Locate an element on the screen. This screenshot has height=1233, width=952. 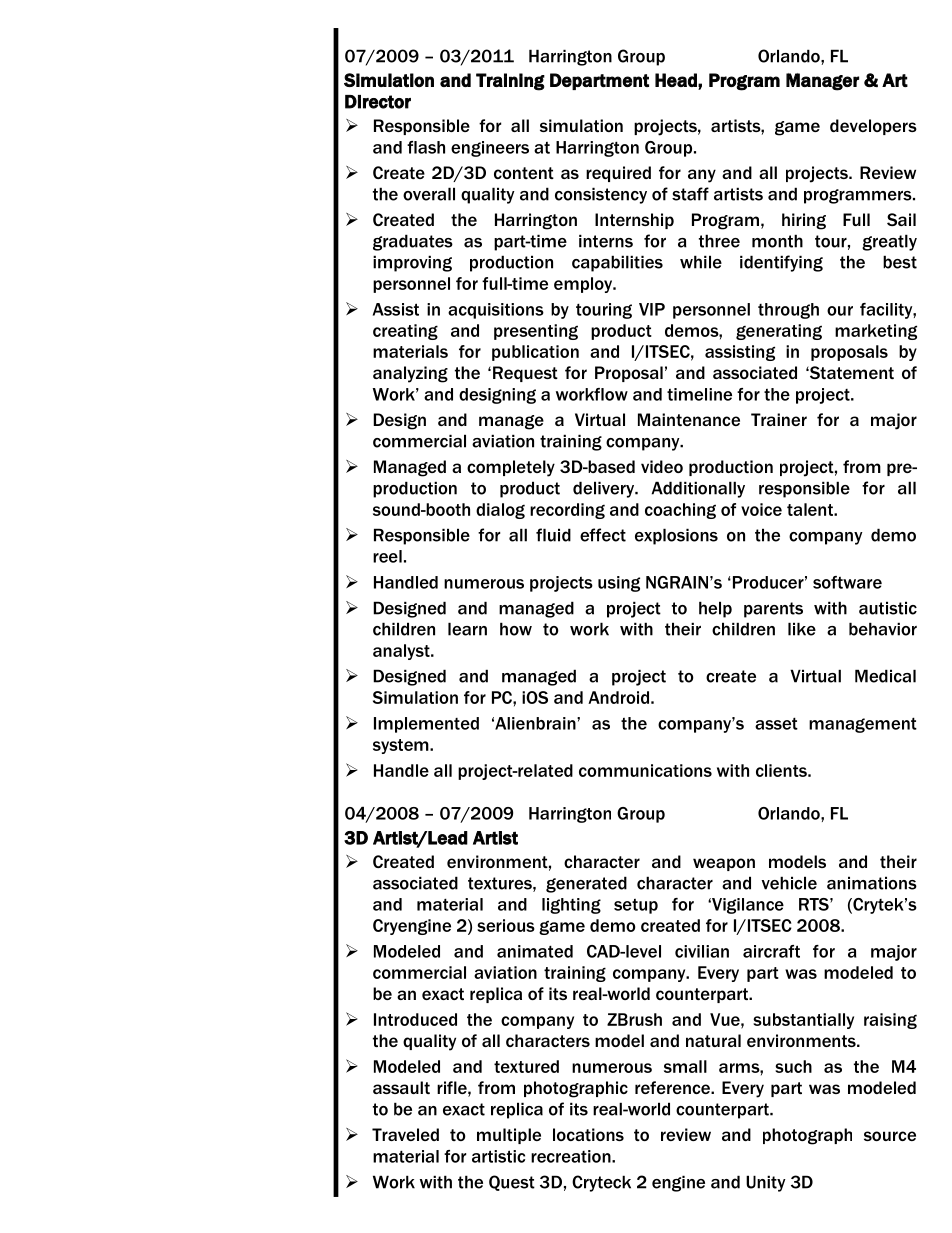
Traveled is located at coordinates (405, 1134).
